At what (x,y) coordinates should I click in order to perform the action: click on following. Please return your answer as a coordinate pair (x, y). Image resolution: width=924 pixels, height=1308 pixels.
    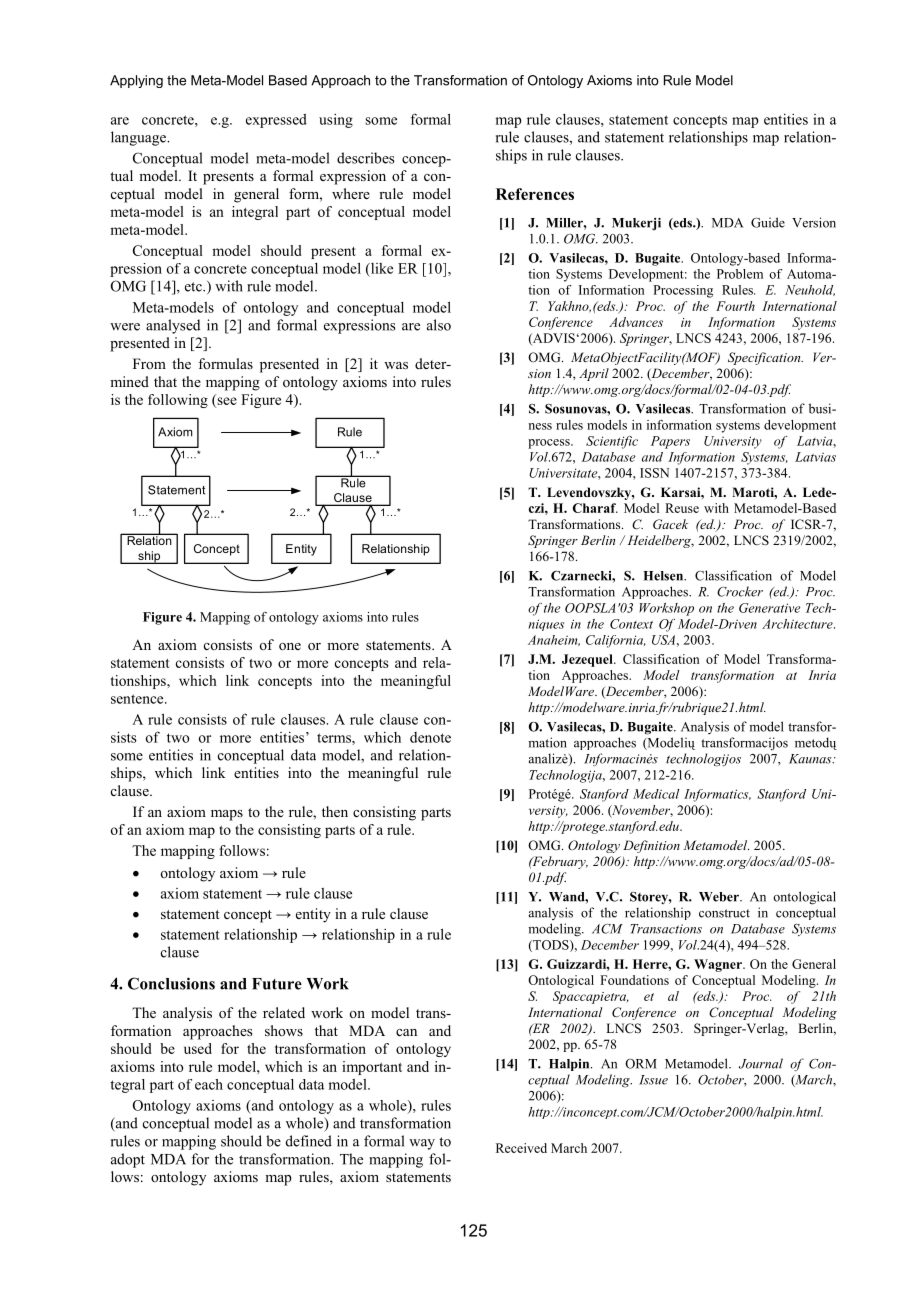
    Looking at the image, I should click on (178, 401).
